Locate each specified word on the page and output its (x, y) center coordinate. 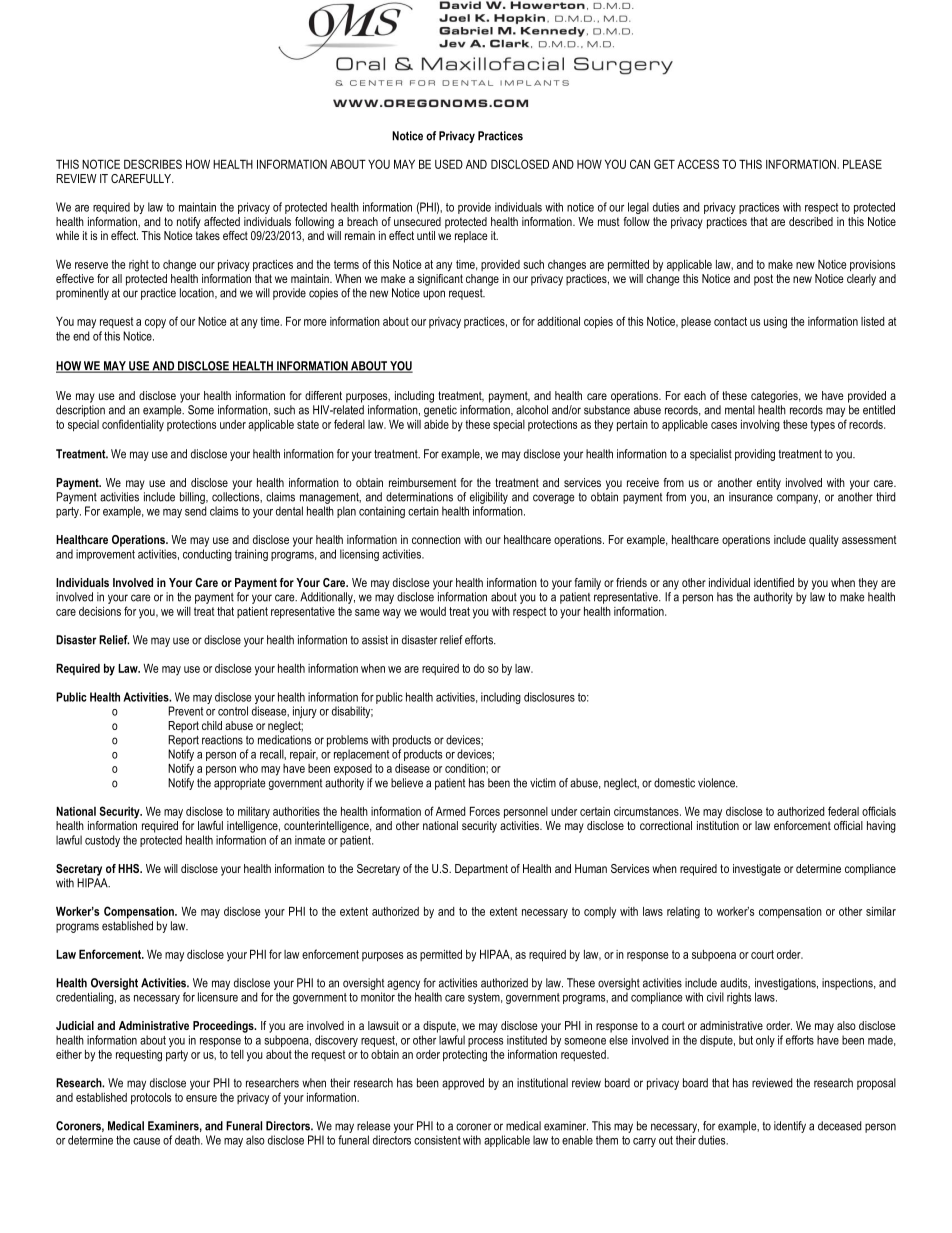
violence (717, 783)
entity (769, 484)
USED (449, 164)
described (811, 221)
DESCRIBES (153, 164)
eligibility (489, 498)
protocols (151, 1099)
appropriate (239, 784)
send (196, 511)
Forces (485, 811)
